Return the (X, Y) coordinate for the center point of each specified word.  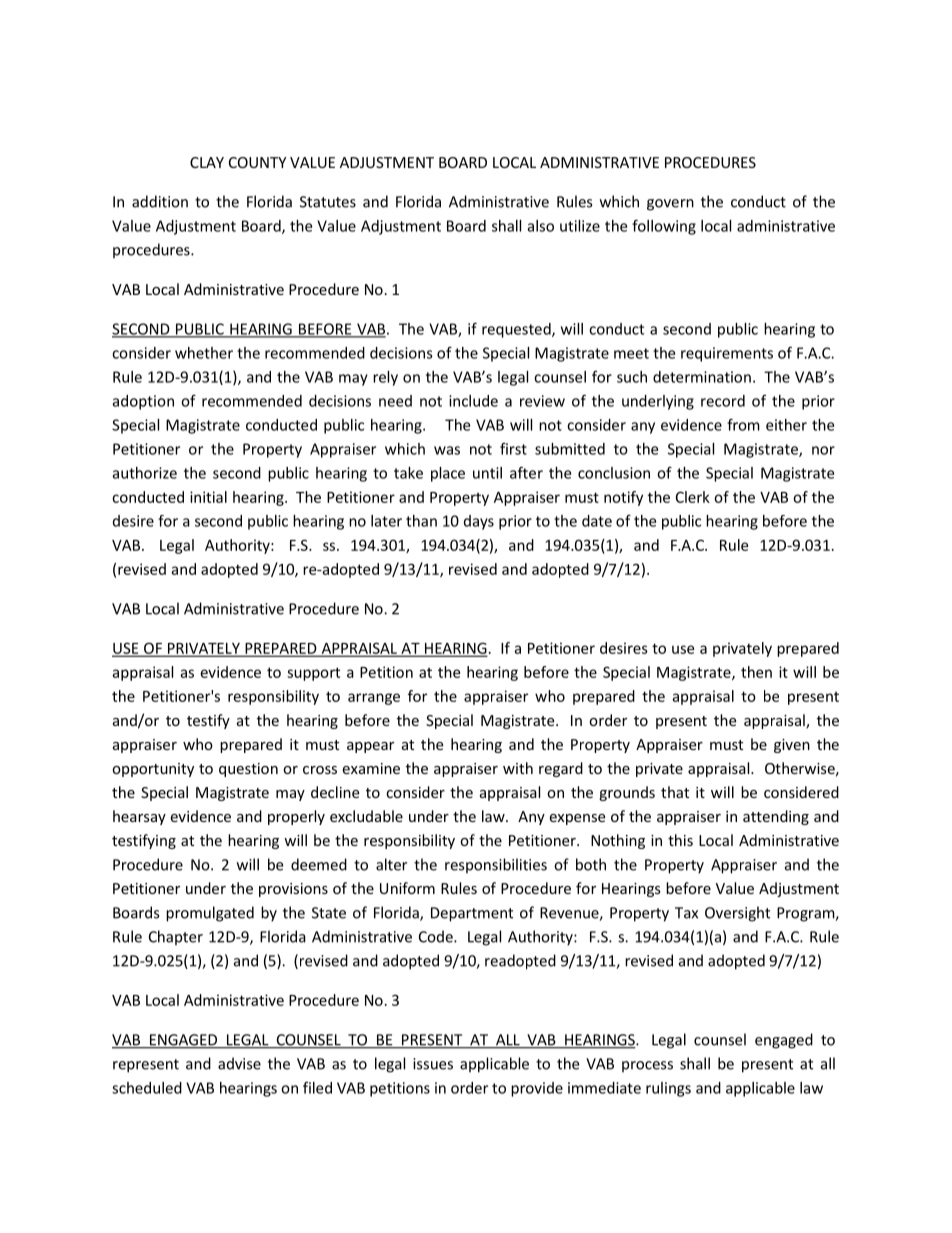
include (473, 401)
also (541, 226)
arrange (374, 699)
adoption (143, 402)
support (313, 674)
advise (239, 1063)
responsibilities (496, 866)
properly (296, 817)
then (756, 672)
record (723, 401)
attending (776, 817)
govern (670, 205)
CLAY (207, 162)
